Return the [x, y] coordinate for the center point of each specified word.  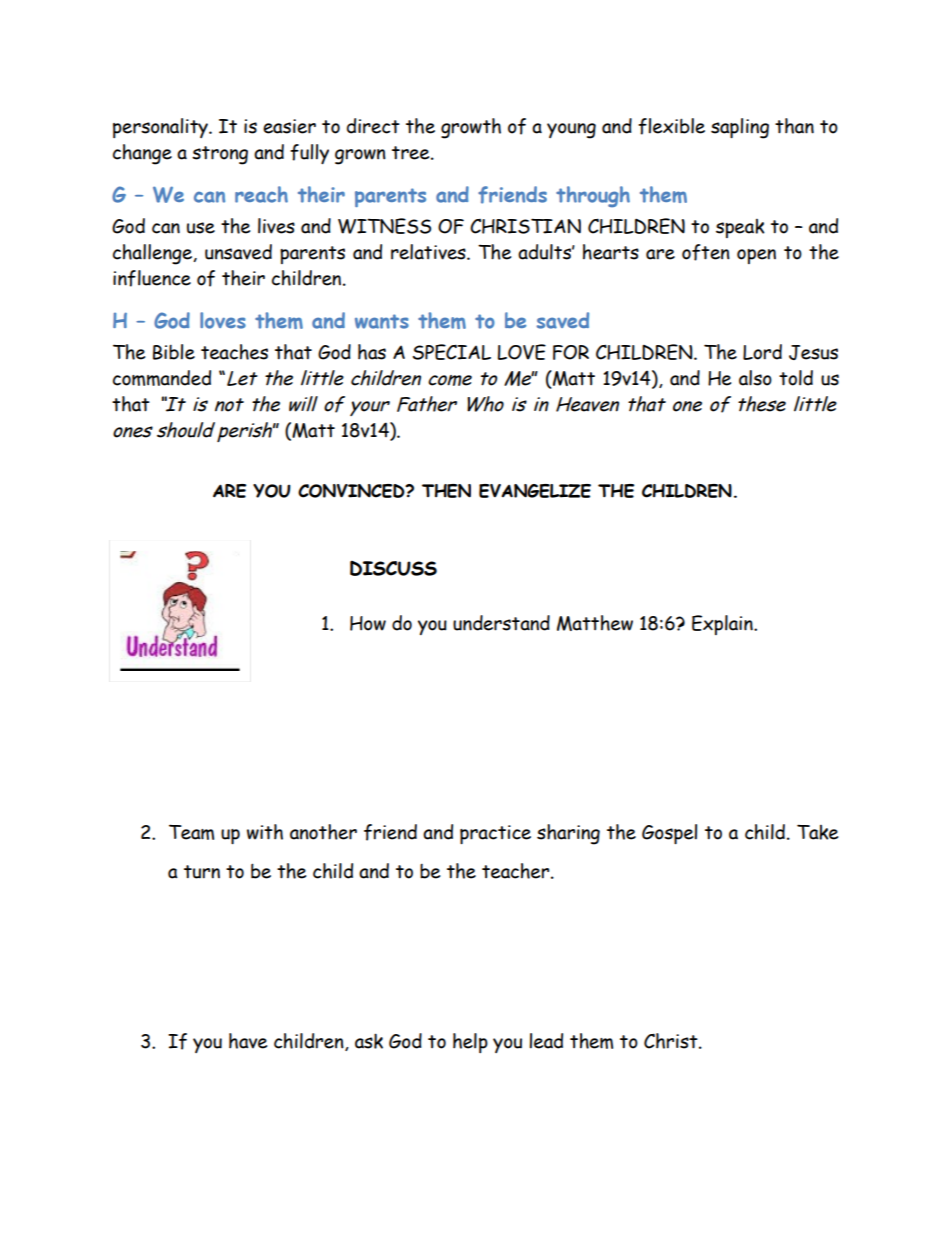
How [368, 623]
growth [471, 128]
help [470, 1043]
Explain [723, 625]
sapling [740, 128]
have [248, 1041]
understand [501, 623]
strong [220, 155]
